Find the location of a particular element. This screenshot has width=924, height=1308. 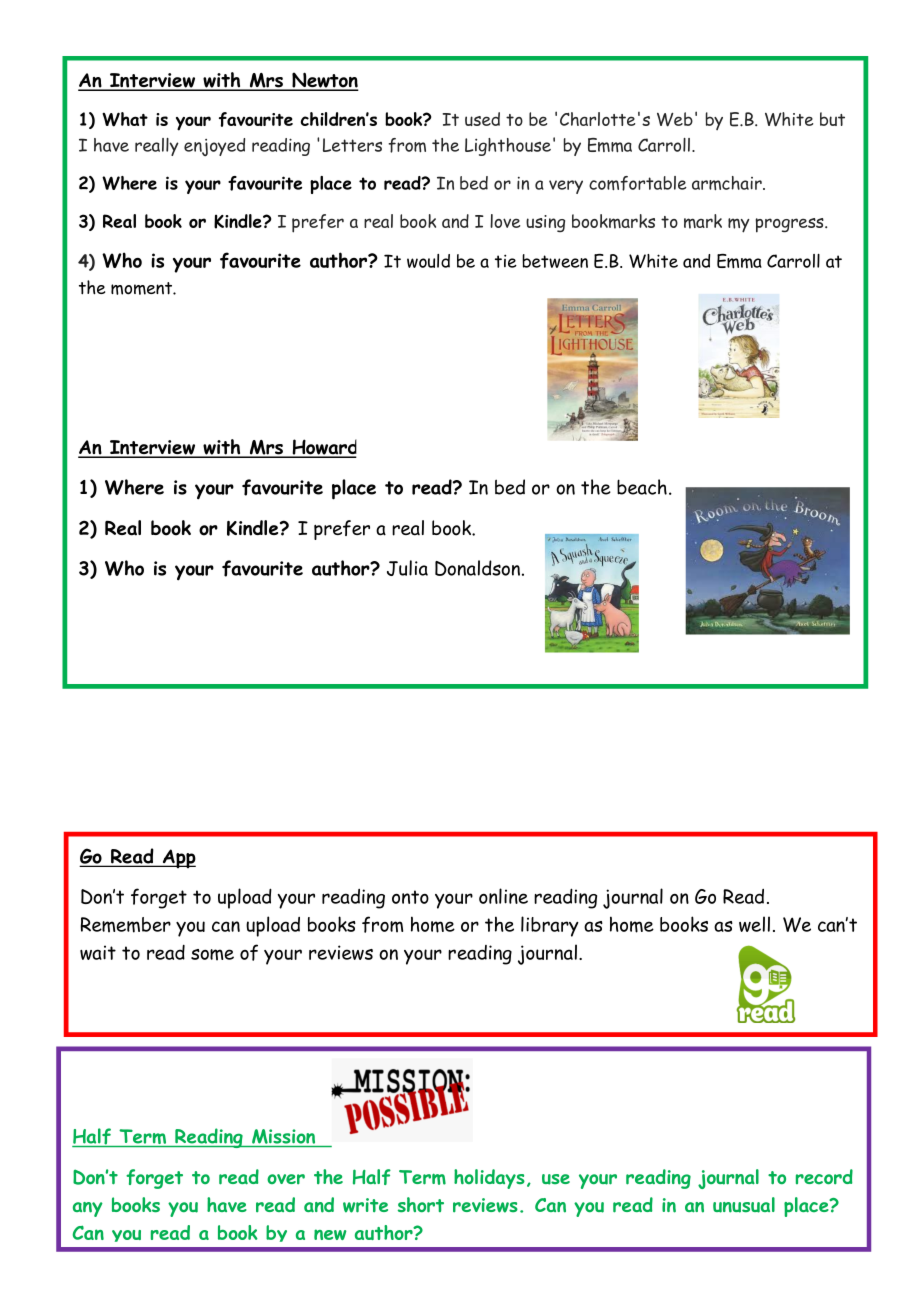

holidays is located at coordinates (489, 1179).
